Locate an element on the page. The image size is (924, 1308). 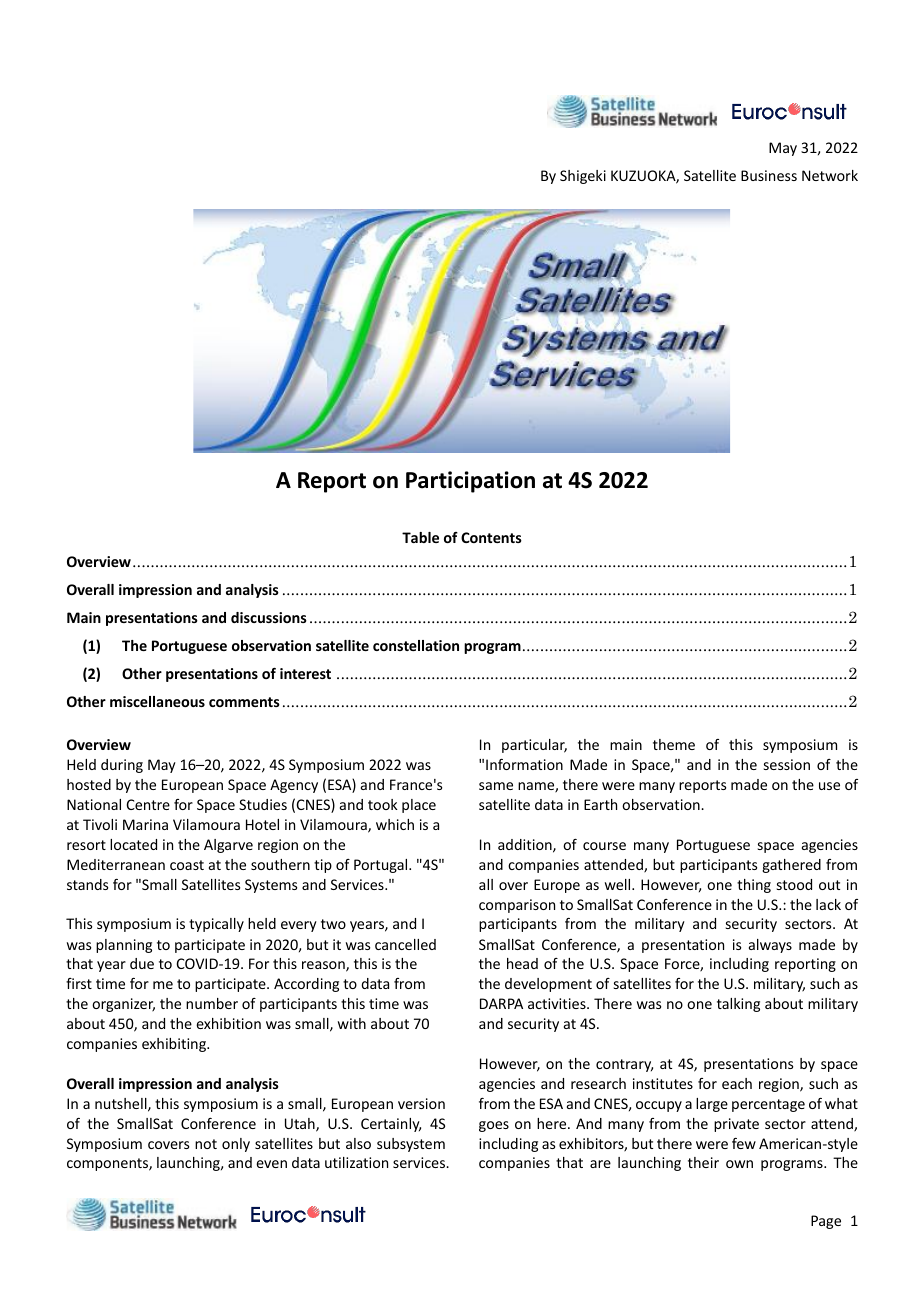
Network is located at coordinates (830, 175).
